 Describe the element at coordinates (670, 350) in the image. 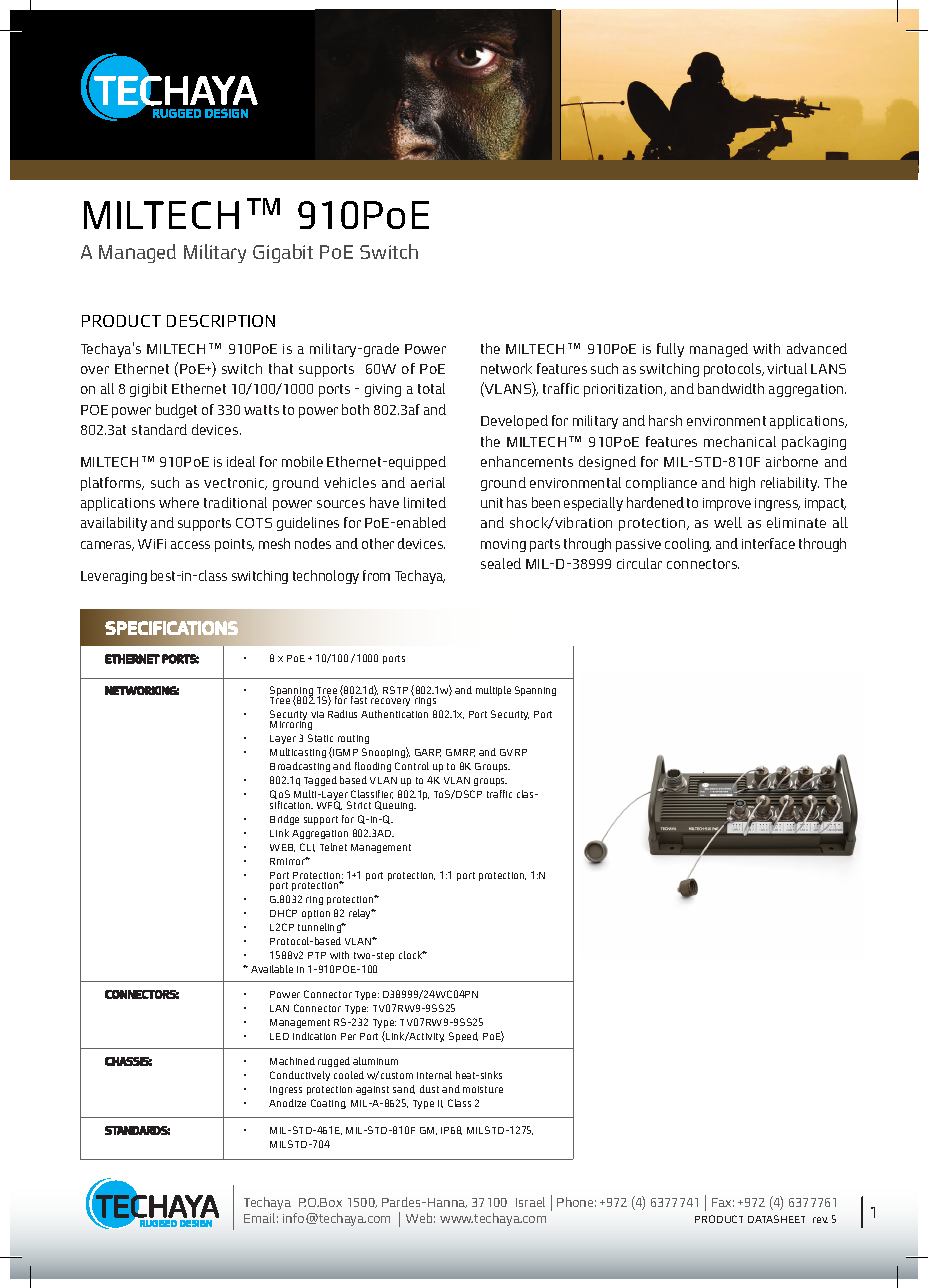

I see `fully` at that location.
